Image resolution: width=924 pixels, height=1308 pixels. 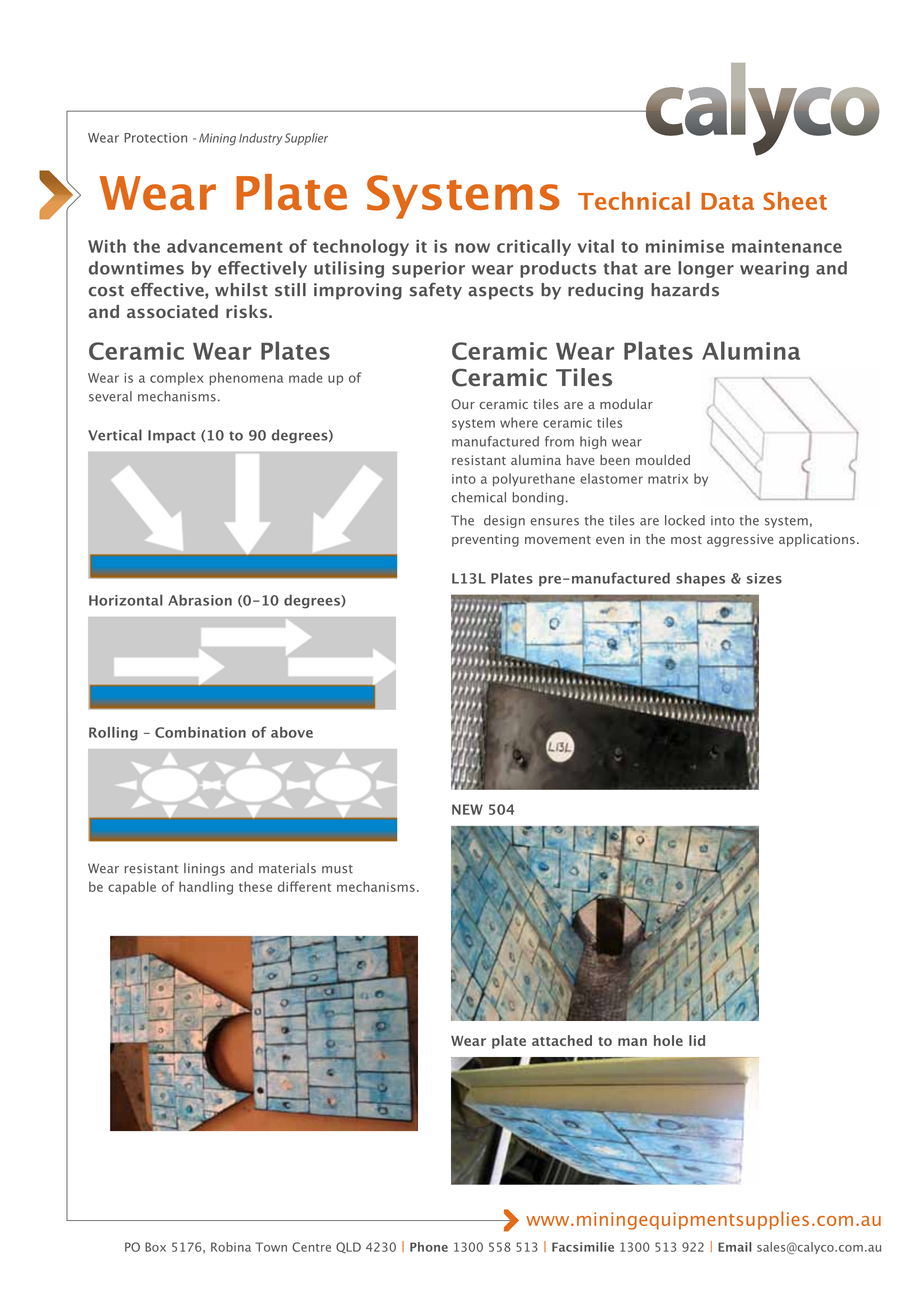 What do you see at coordinates (472, 248) in the document?
I see `now` at bounding box center [472, 248].
